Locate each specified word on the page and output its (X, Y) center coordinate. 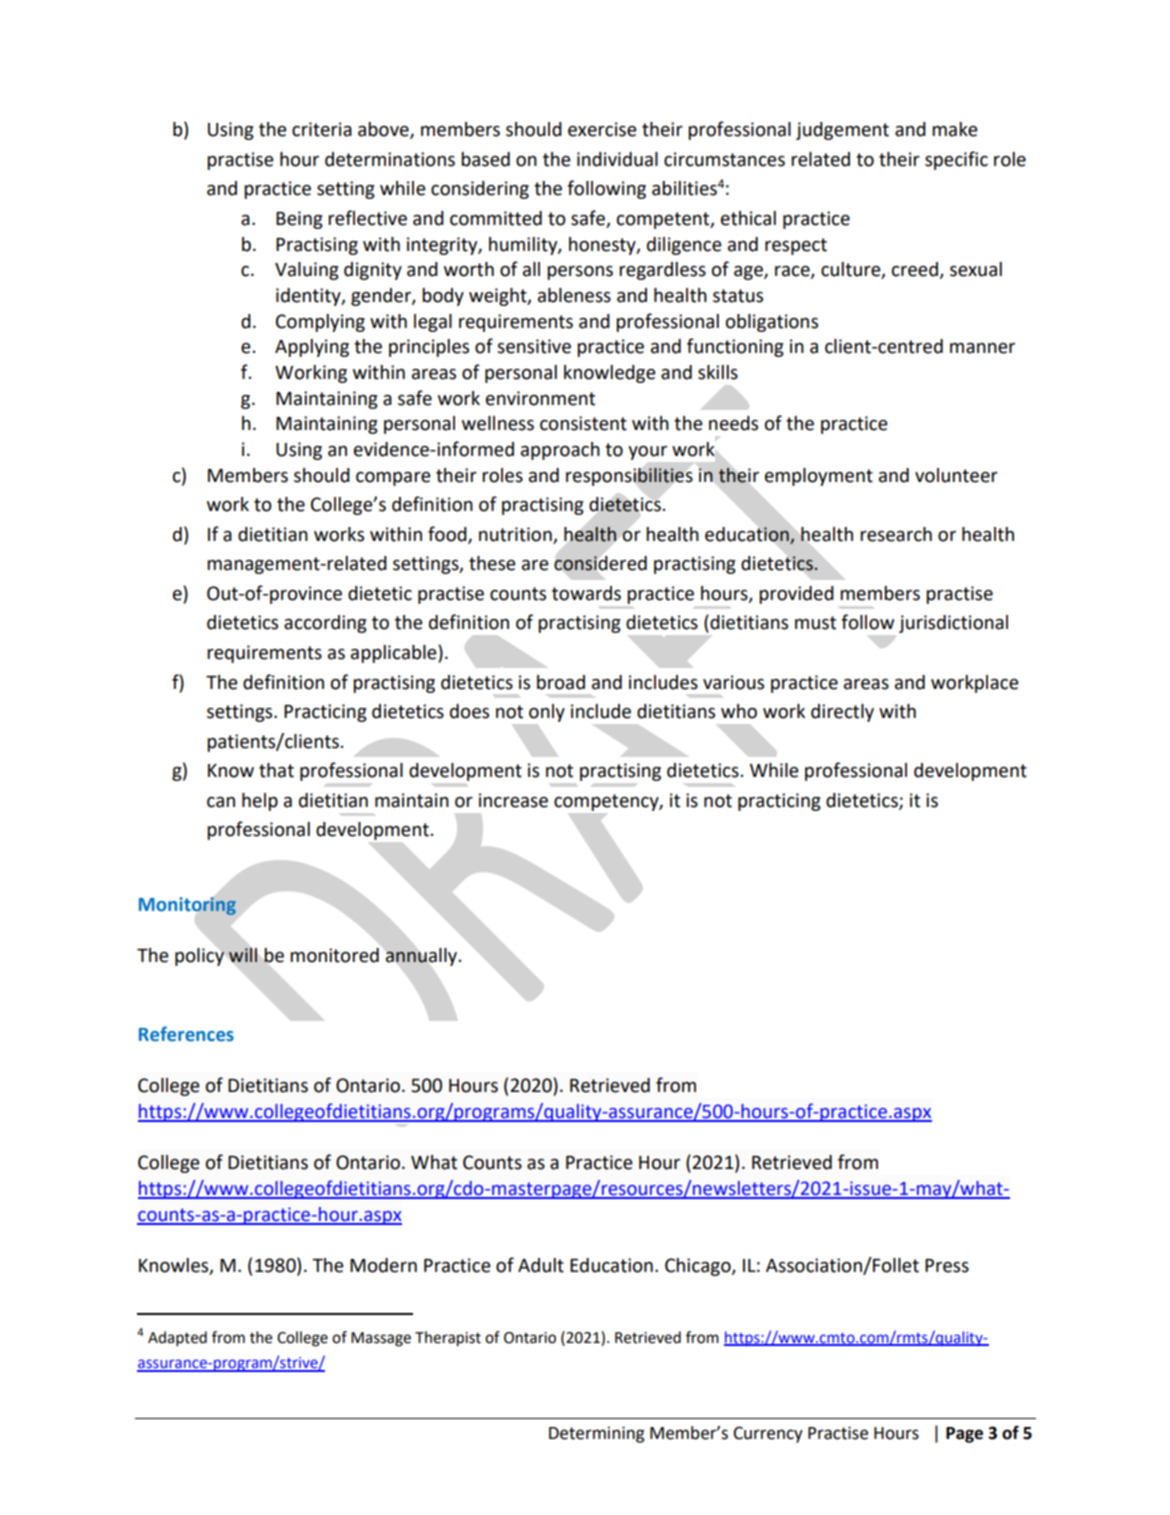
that (276, 770)
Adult (541, 1265)
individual (617, 159)
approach (560, 451)
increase (513, 800)
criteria (322, 129)
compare (393, 479)
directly (842, 713)
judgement (842, 131)
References (186, 1034)
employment (819, 477)
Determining (597, 1434)
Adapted (177, 1339)
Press (947, 1266)
